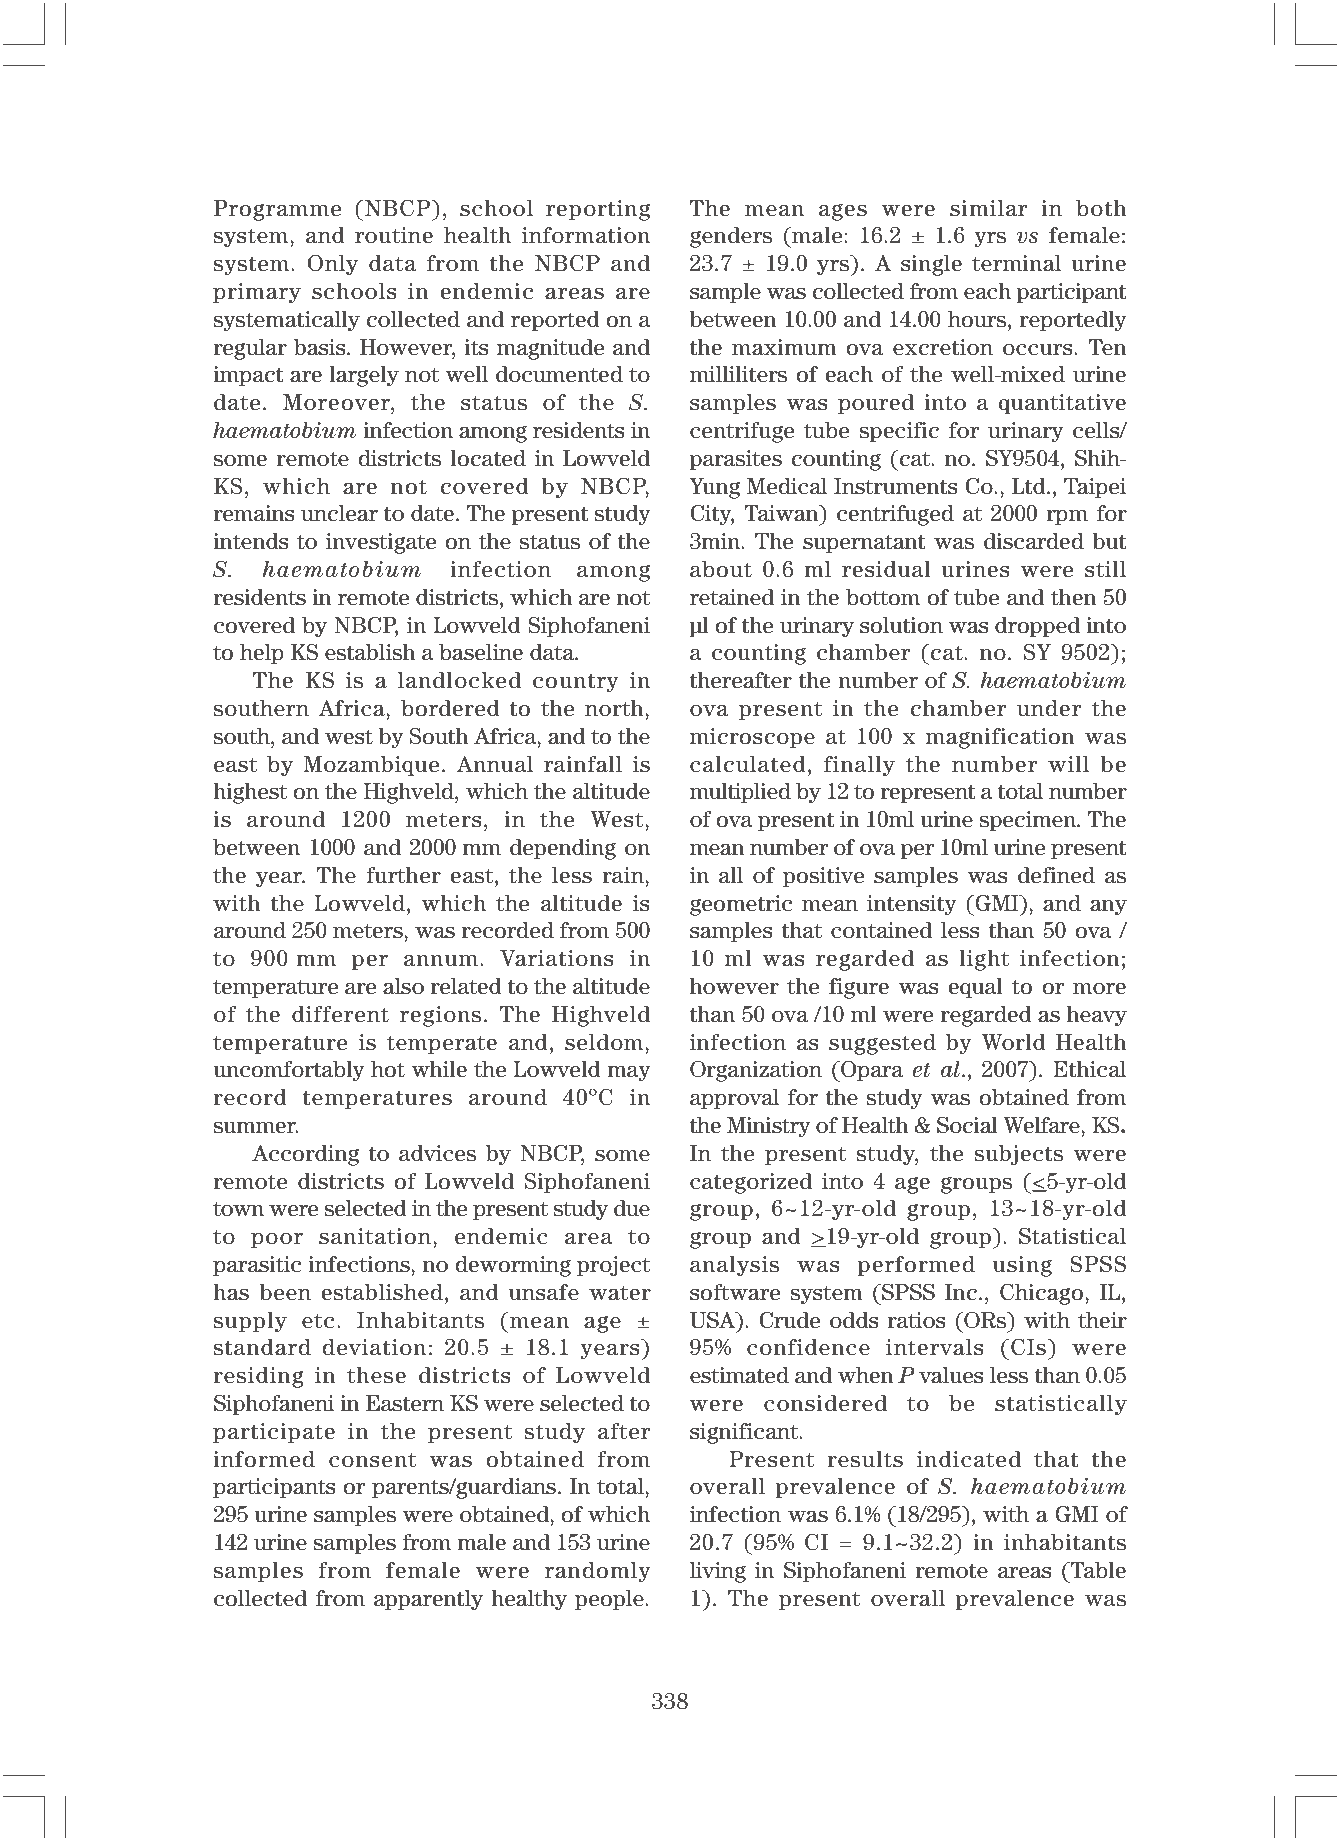 The height and width of the screenshot is (1841, 1340). I want to click on approval, so click(734, 1099).
